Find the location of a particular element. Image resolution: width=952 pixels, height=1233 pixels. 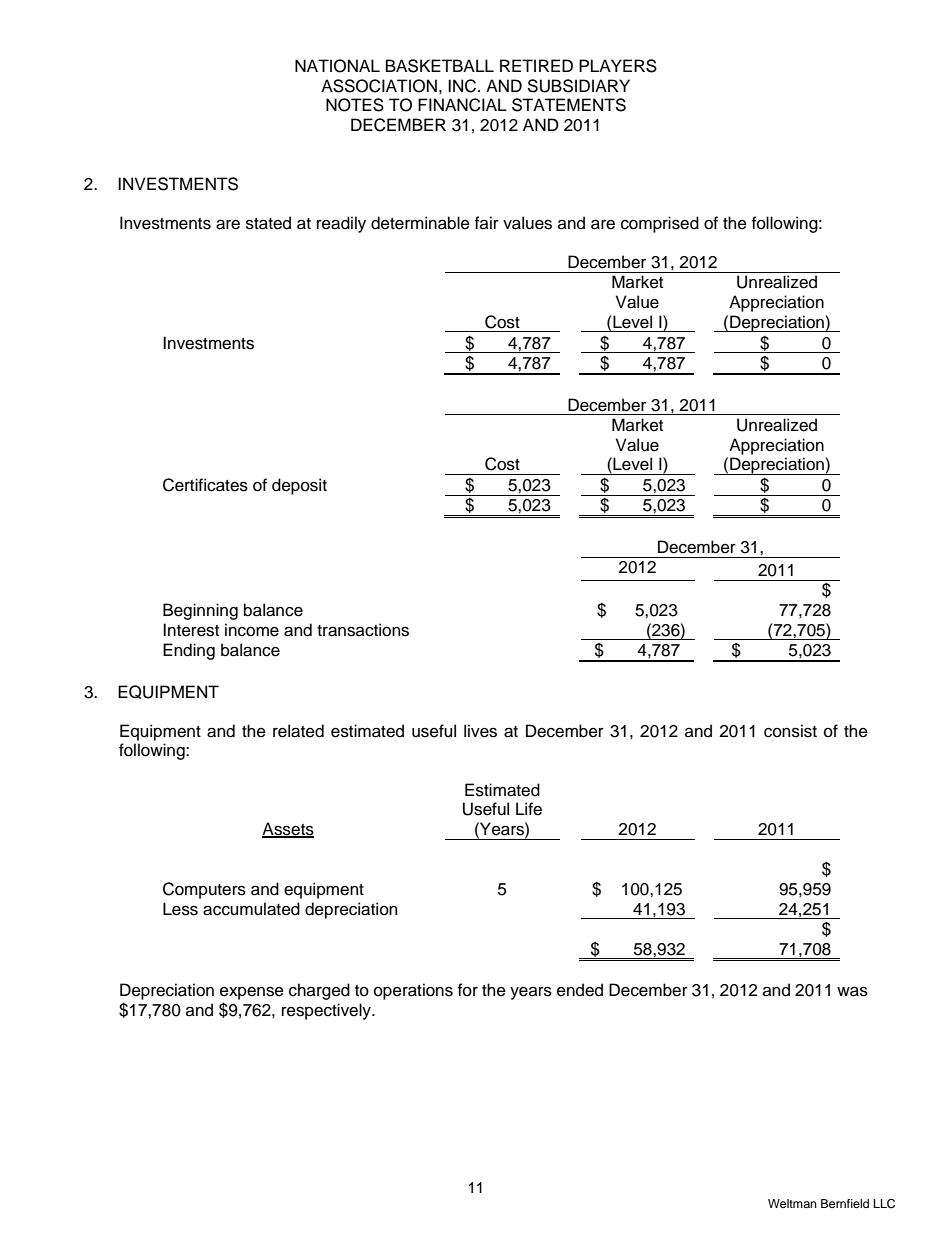

consist is located at coordinates (790, 731).
